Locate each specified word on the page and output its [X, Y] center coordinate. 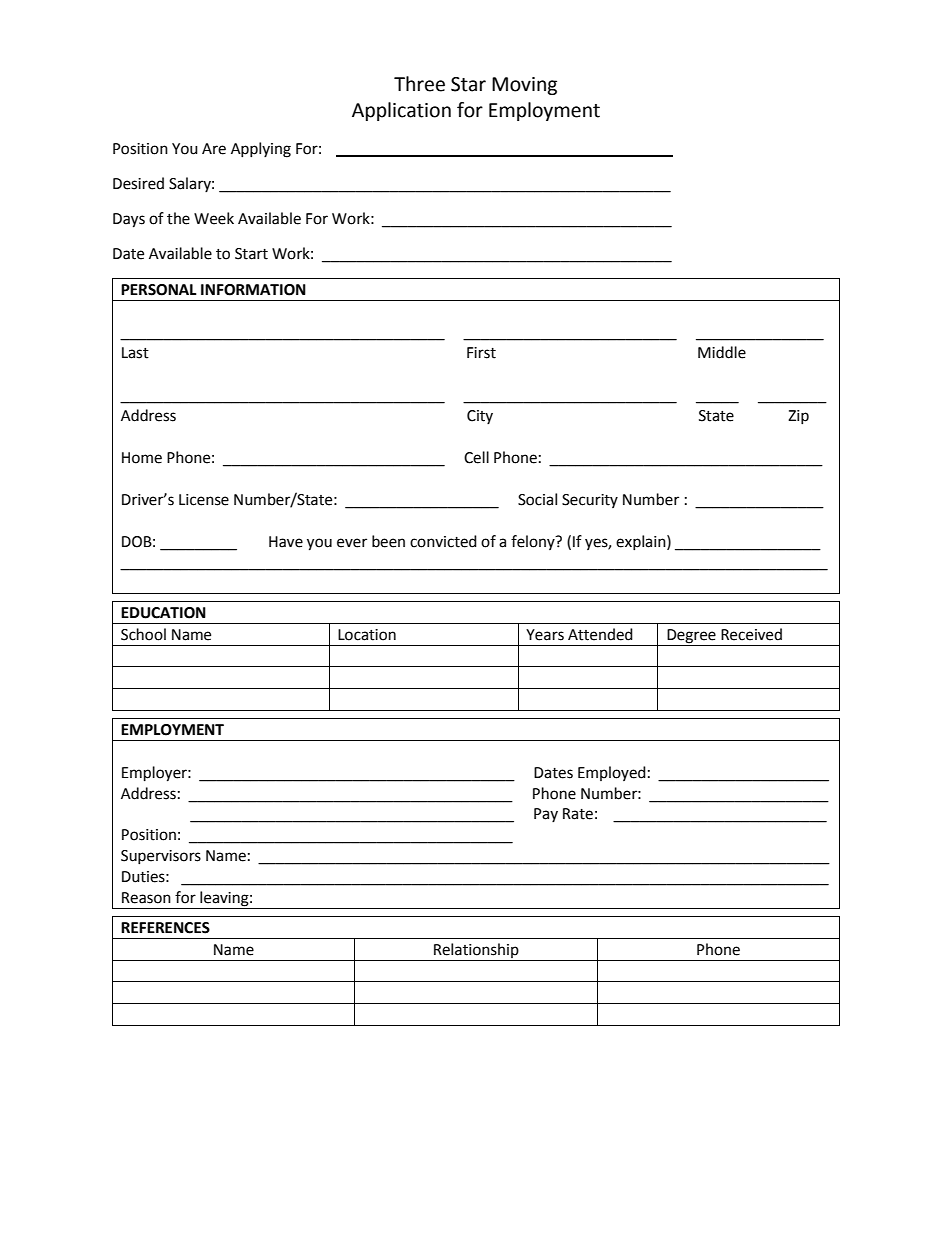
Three [419, 84]
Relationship [476, 950]
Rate [578, 814]
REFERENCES [165, 928]
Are [214, 149]
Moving [524, 86]
